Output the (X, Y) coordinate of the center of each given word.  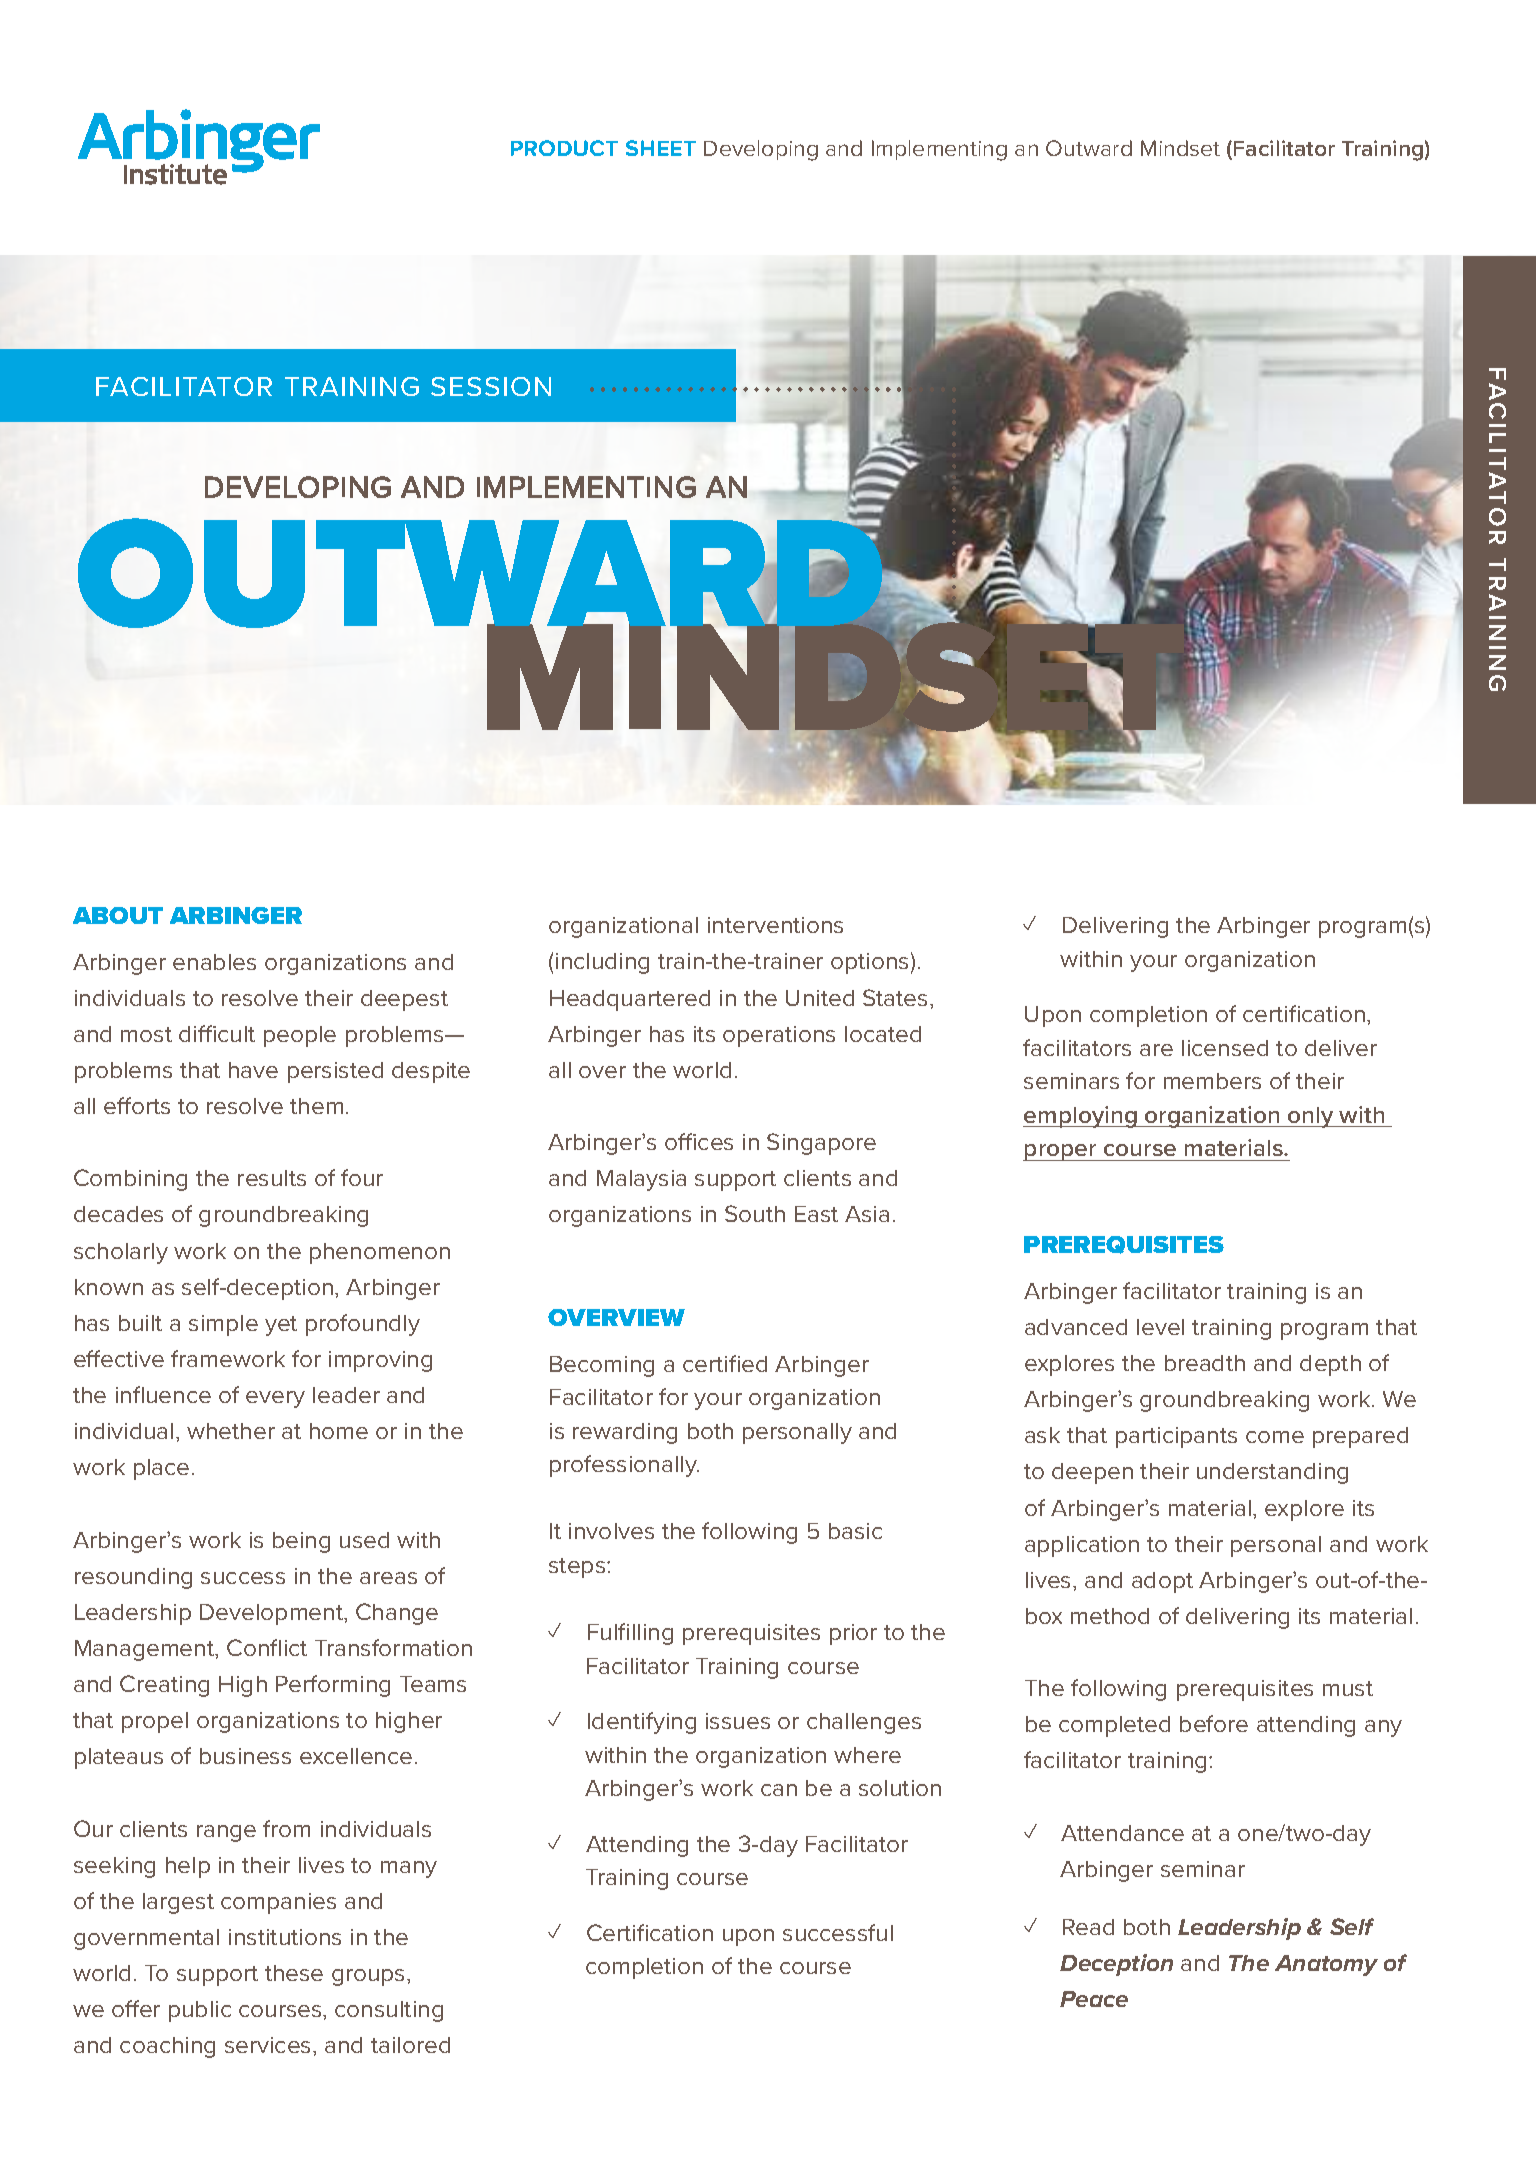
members (1212, 1081)
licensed (1225, 1048)
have (253, 1070)
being (301, 1542)
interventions (775, 925)
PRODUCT (564, 148)
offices (699, 1141)
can (779, 1790)
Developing (761, 150)
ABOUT (118, 915)
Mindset (1180, 148)
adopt (1162, 1582)
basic (855, 1531)
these (294, 1973)
